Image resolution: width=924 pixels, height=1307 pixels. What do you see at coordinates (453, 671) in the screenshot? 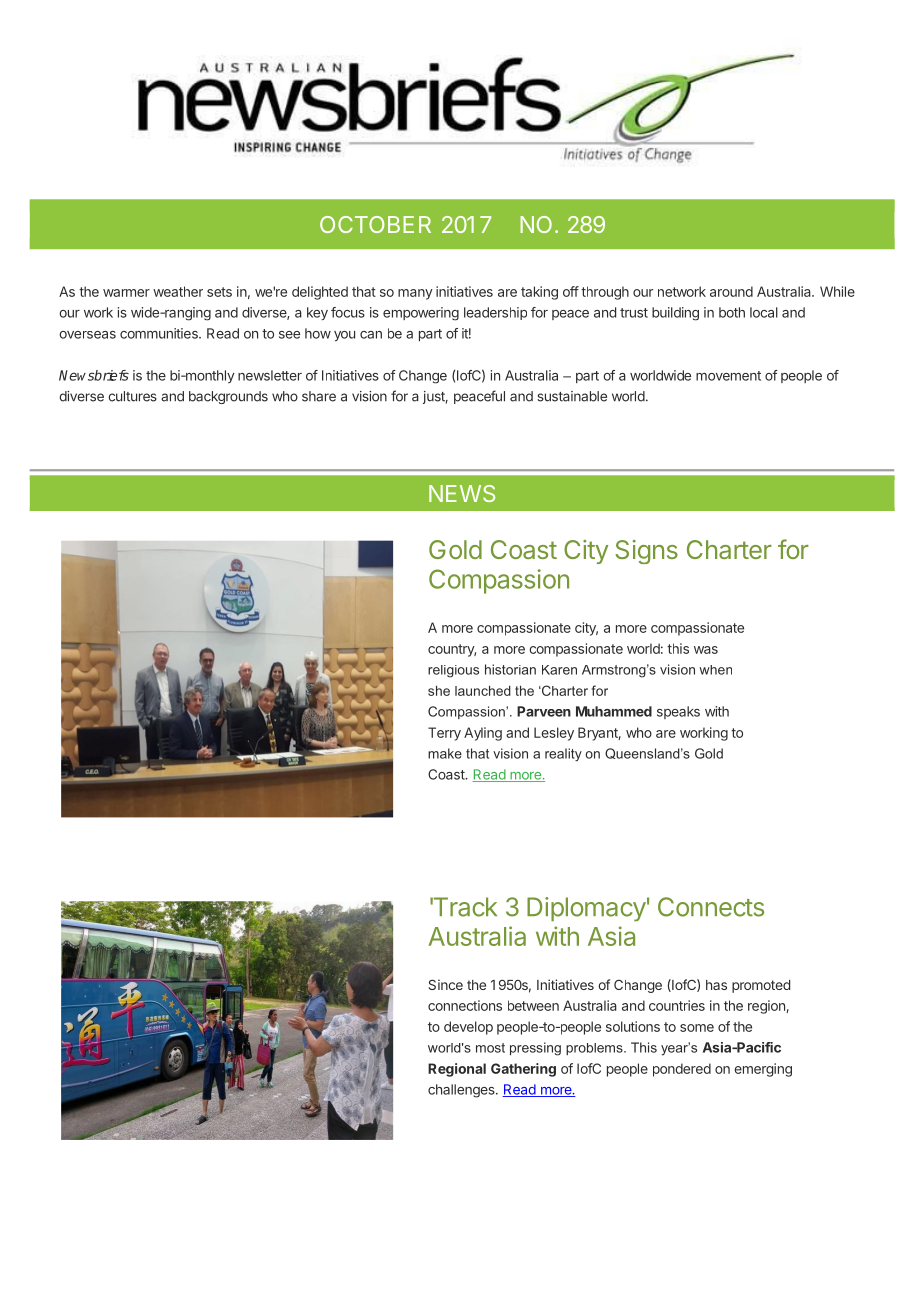
I see `religious` at bounding box center [453, 671].
